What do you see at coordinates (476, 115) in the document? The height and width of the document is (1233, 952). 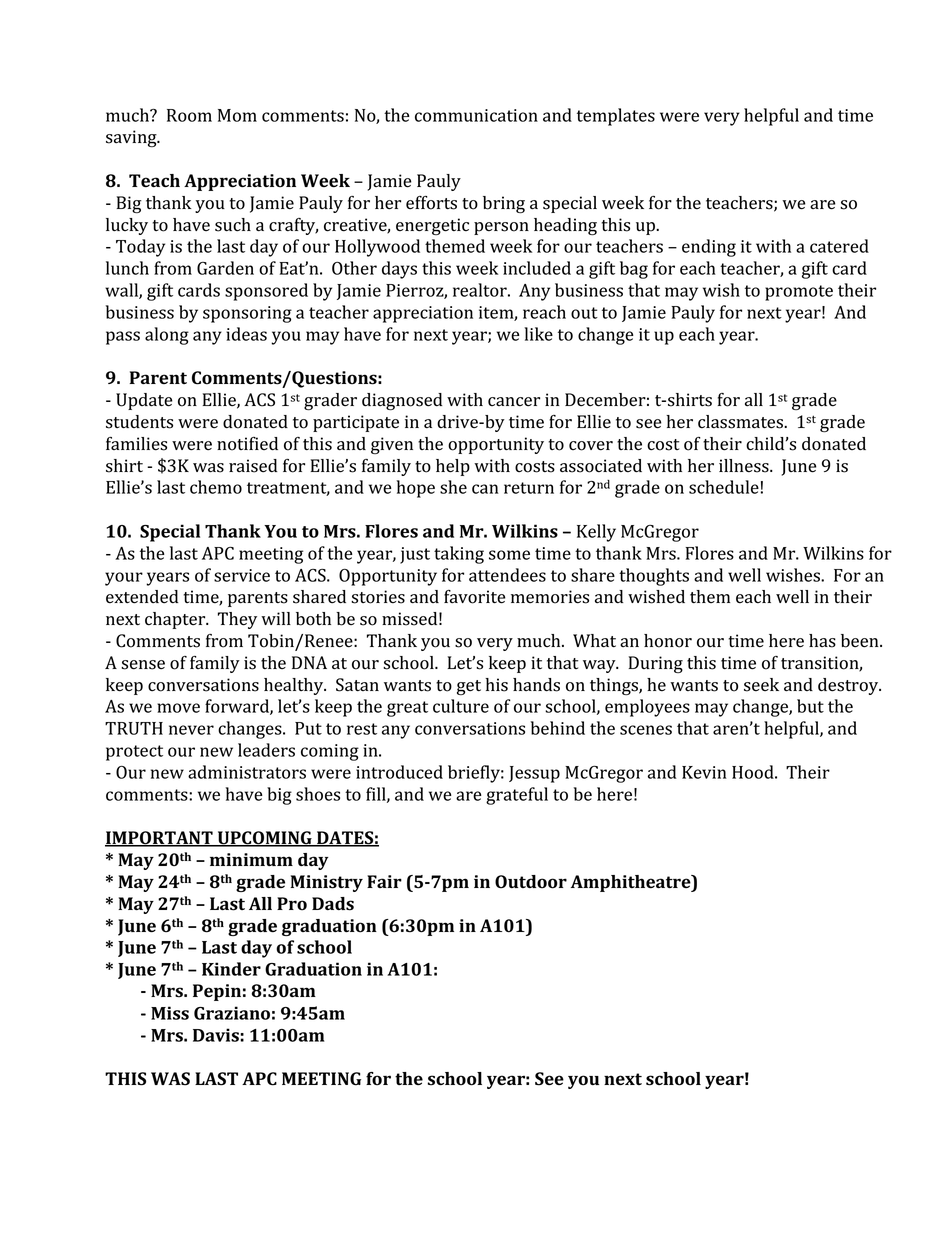 I see `communication` at bounding box center [476, 115].
